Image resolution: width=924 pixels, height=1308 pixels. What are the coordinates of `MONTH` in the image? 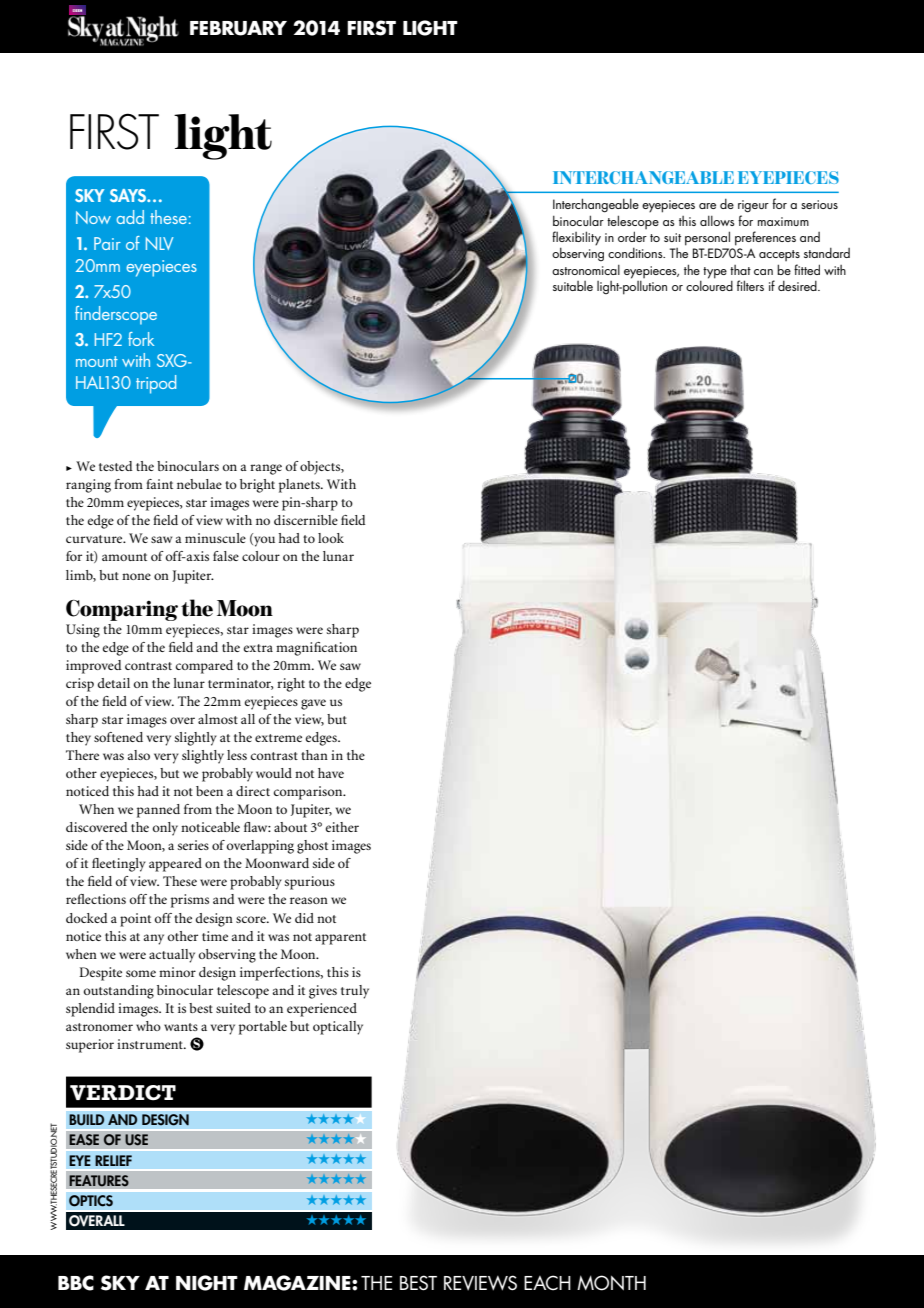 It's located at (611, 1283).
